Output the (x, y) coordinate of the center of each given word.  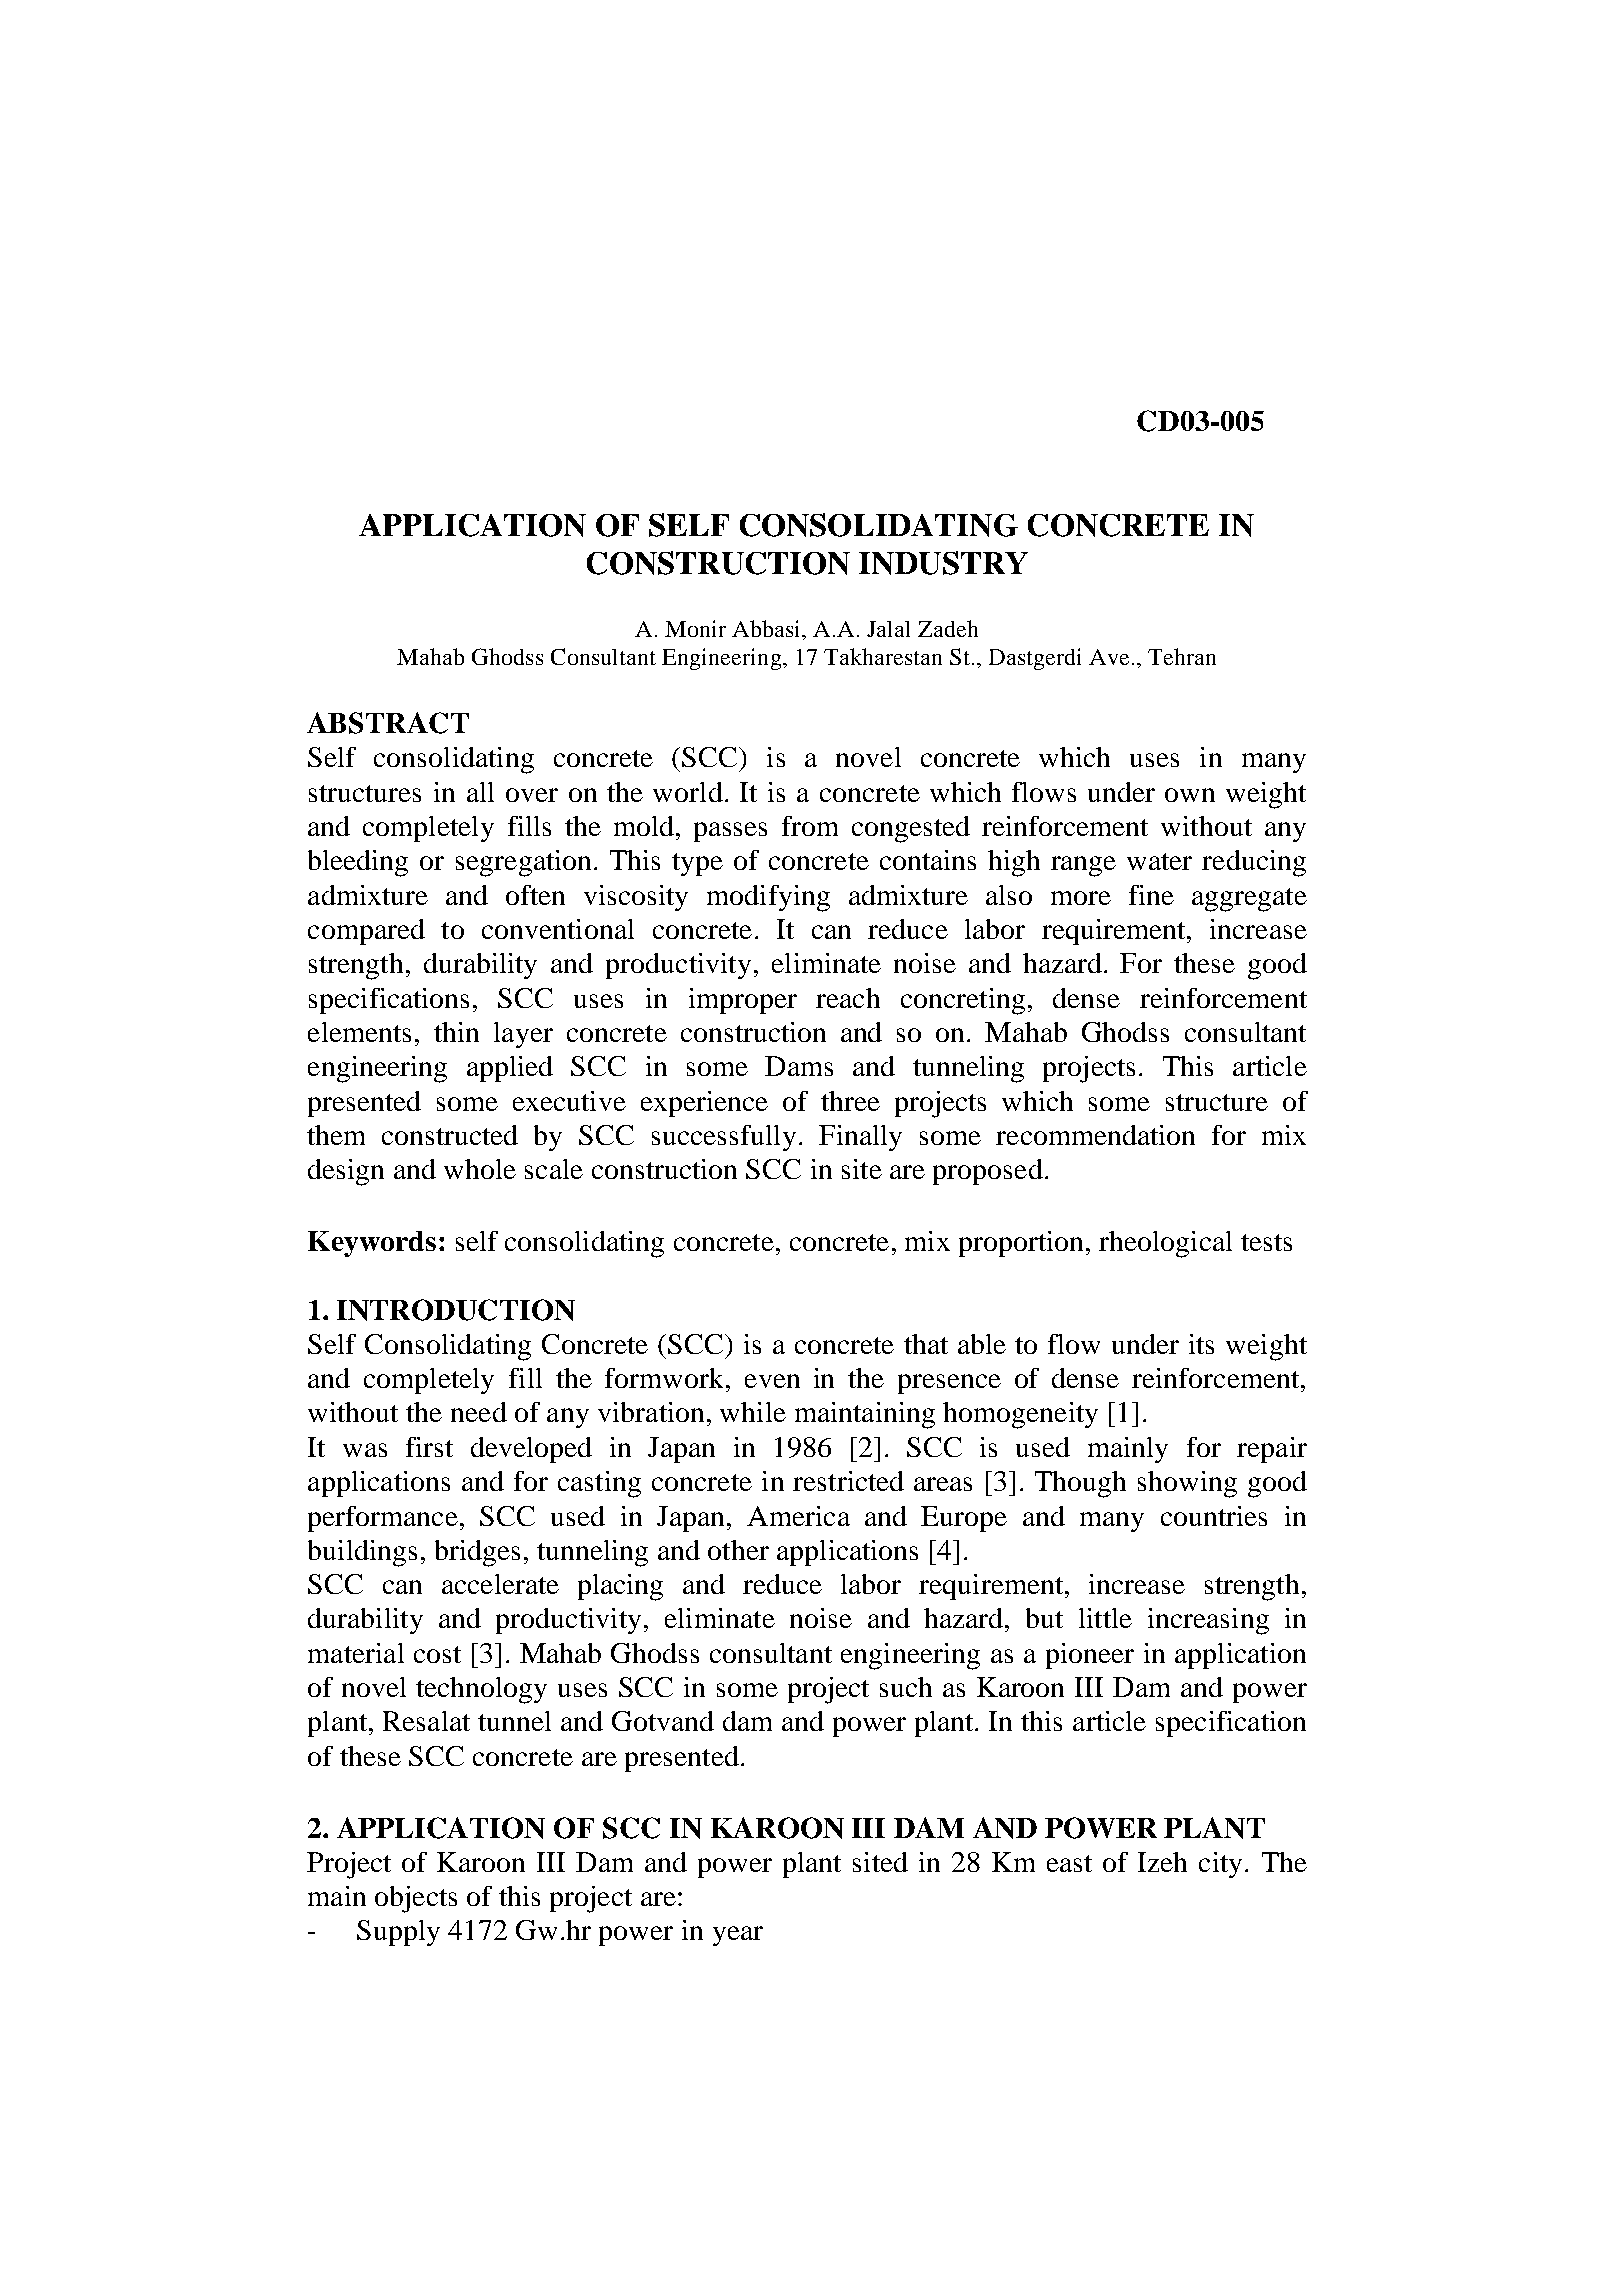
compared (366, 932)
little (1105, 1618)
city (1220, 1865)
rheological (1165, 1244)
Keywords (372, 1244)
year (738, 1936)
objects (416, 1899)
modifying (768, 898)
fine (1151, 895)
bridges (477, 1553)
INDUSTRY (943, 563)
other (738, 1550)
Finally (860, 1138)
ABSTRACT (388, 723)
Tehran (1182, 656)
